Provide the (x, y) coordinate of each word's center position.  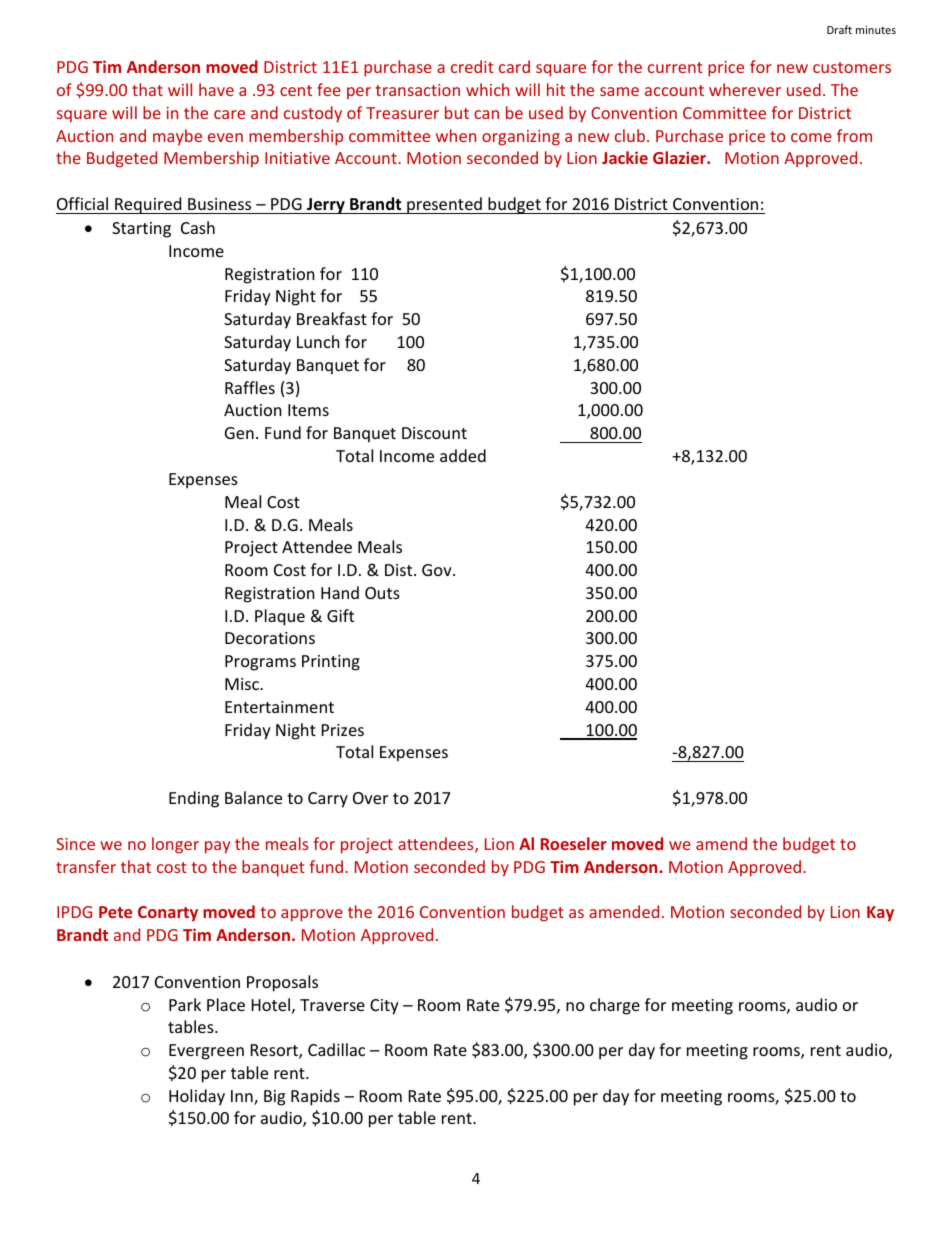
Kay (880, 914)
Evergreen (206, 1052)
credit (472, 66)
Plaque (280, 617)
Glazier (680, 157)
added (463, 455)
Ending (194, 799)
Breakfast (332, 318)
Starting (141, 230)
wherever (745, 89)
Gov (438, 570)
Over (370, 798)
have (216, 89)
